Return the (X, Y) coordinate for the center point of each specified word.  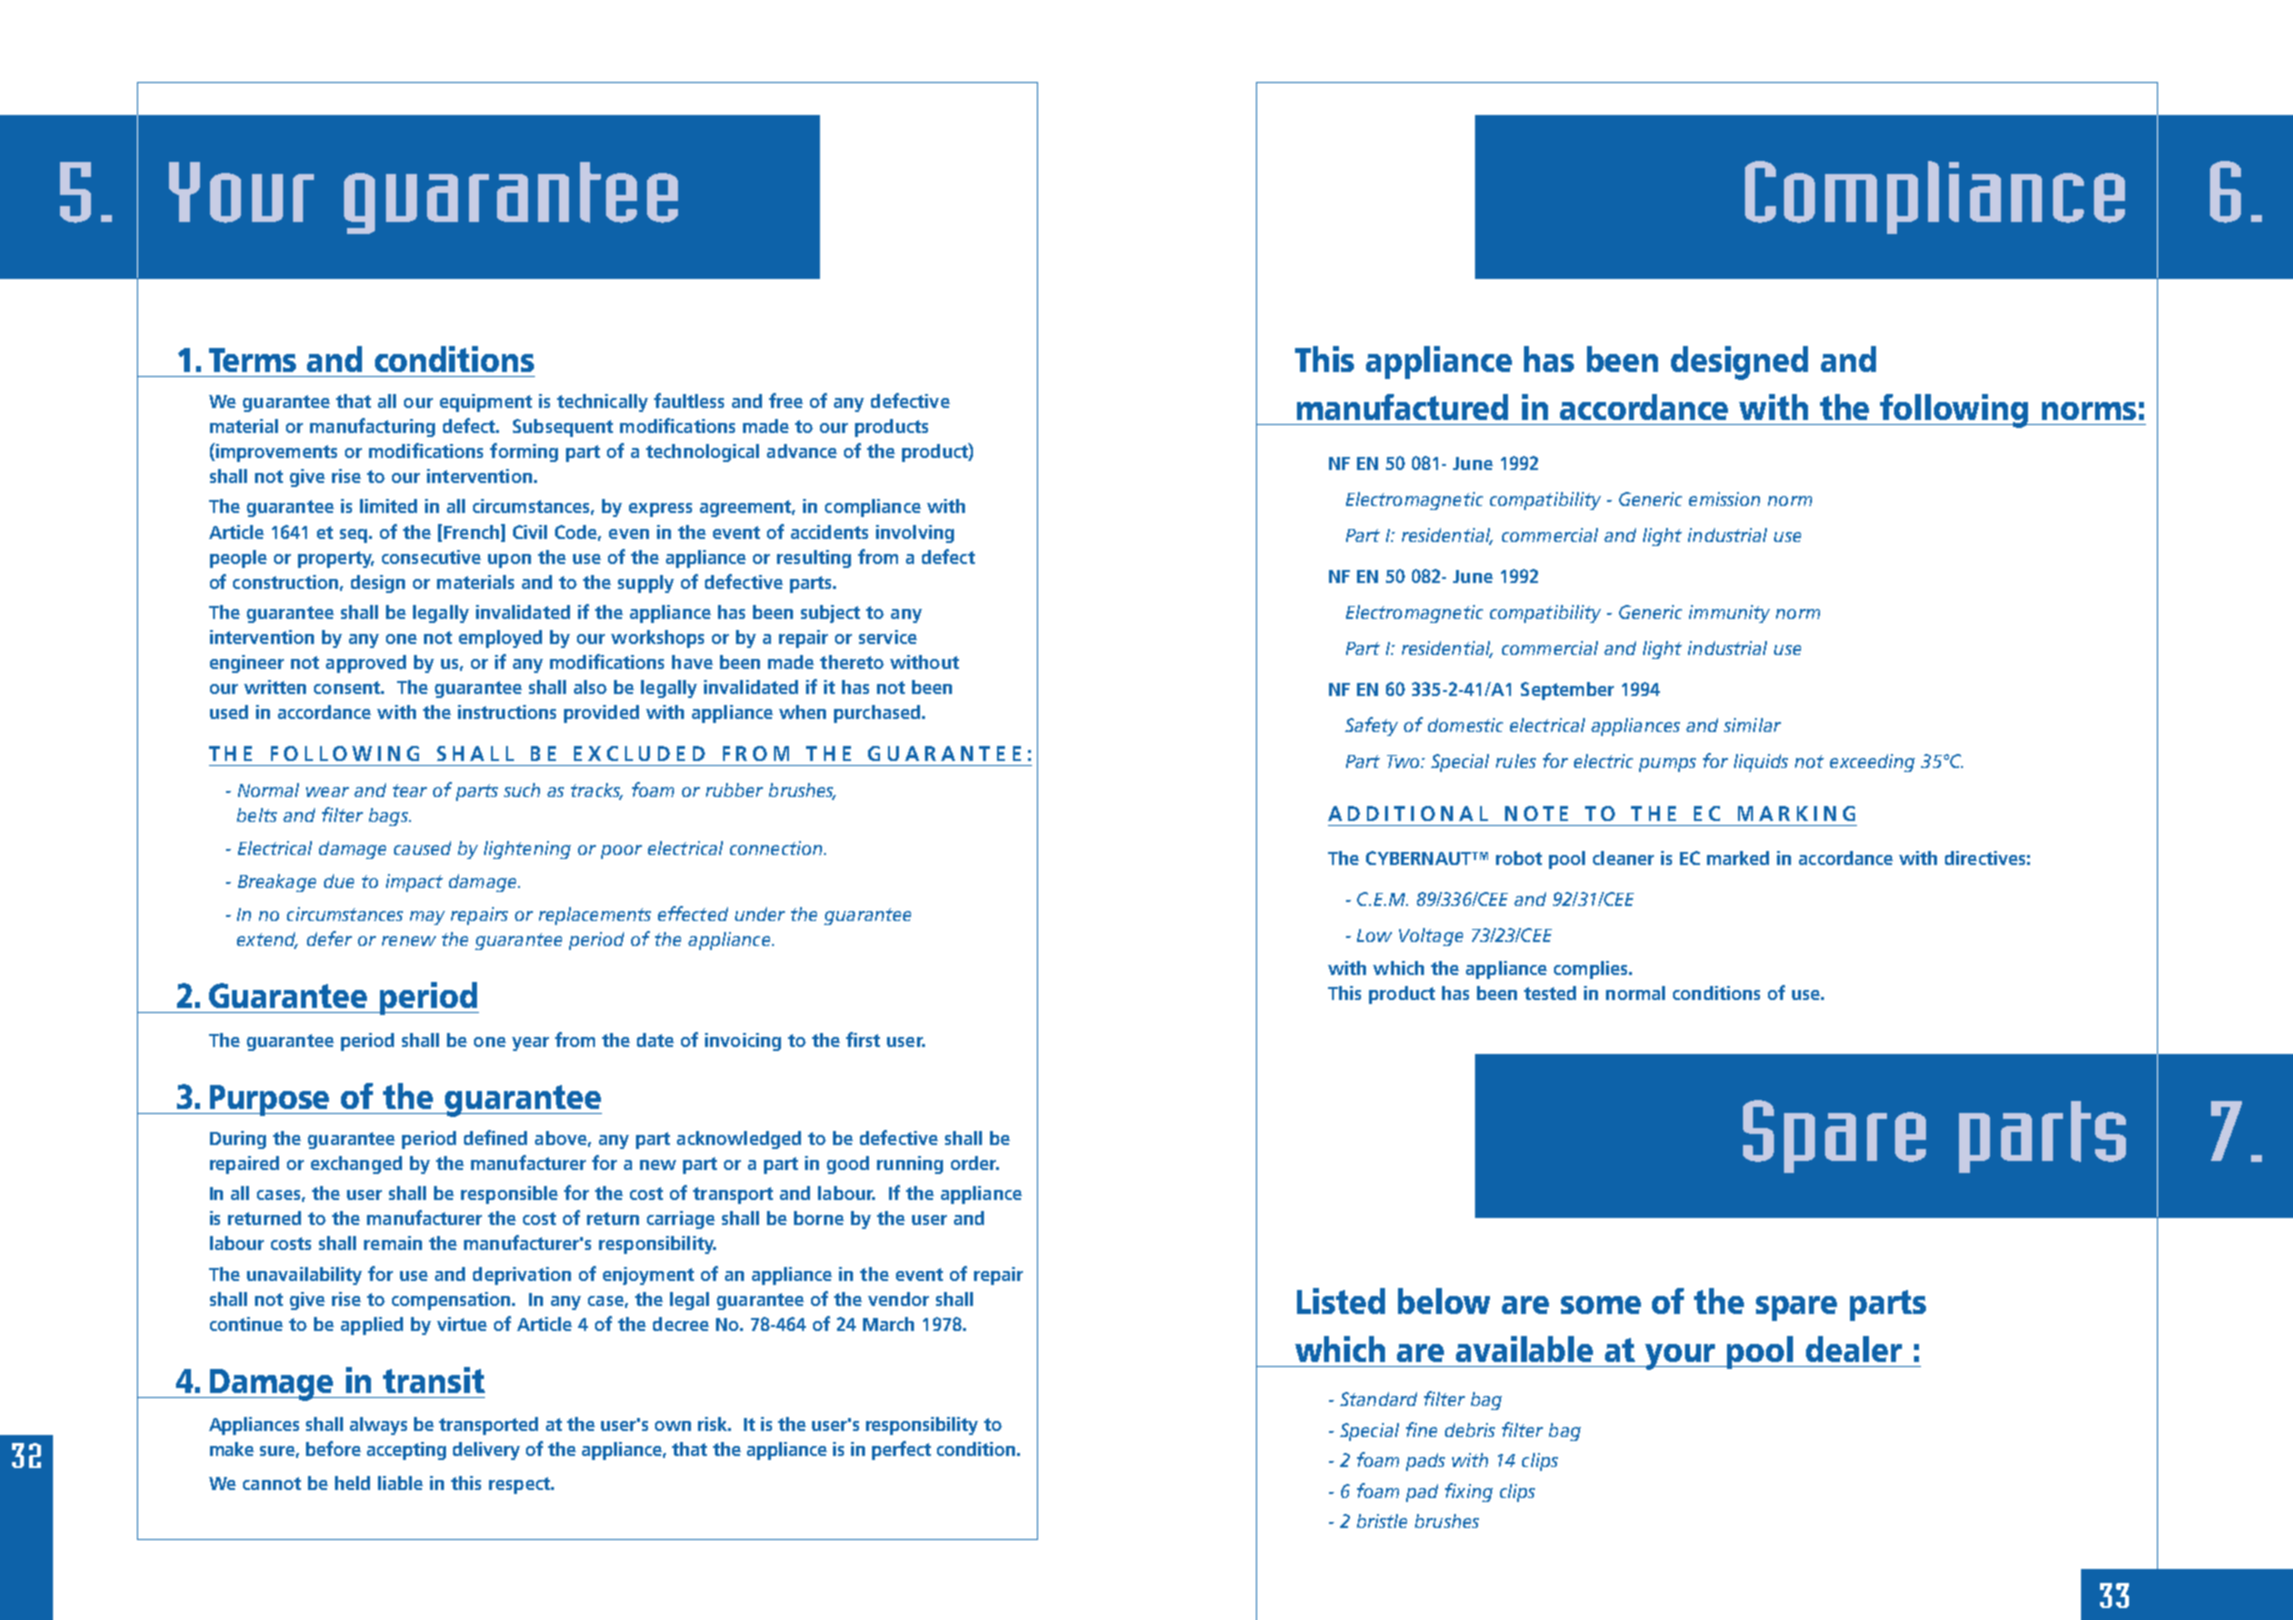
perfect (901, 1450)
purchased (878, 714)
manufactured (1402, 407)
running (910, 1165)
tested (1550, 993)
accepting (406, 1451)
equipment (486, 403)
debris (1470, 1430)
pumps (1667, 765)
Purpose (270, 1100)
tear (410, 790)
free (786, 400)
